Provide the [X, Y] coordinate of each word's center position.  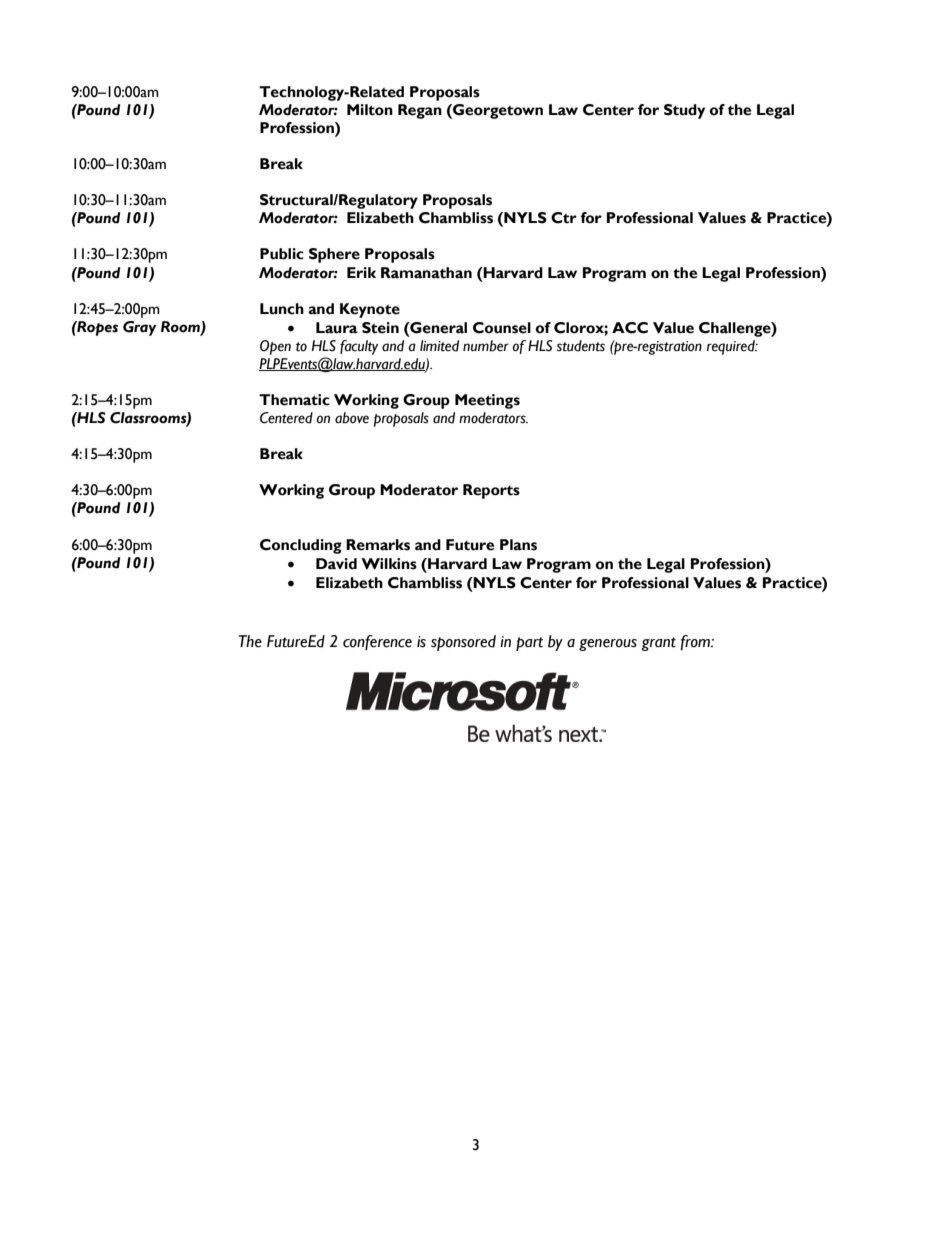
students [581, 346]
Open [275, 347]
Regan [420, 111]
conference [377, 643]
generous [608, 645]
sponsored [463, 643]
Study [684, 111]
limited [439, 346]
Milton [370, 110]
